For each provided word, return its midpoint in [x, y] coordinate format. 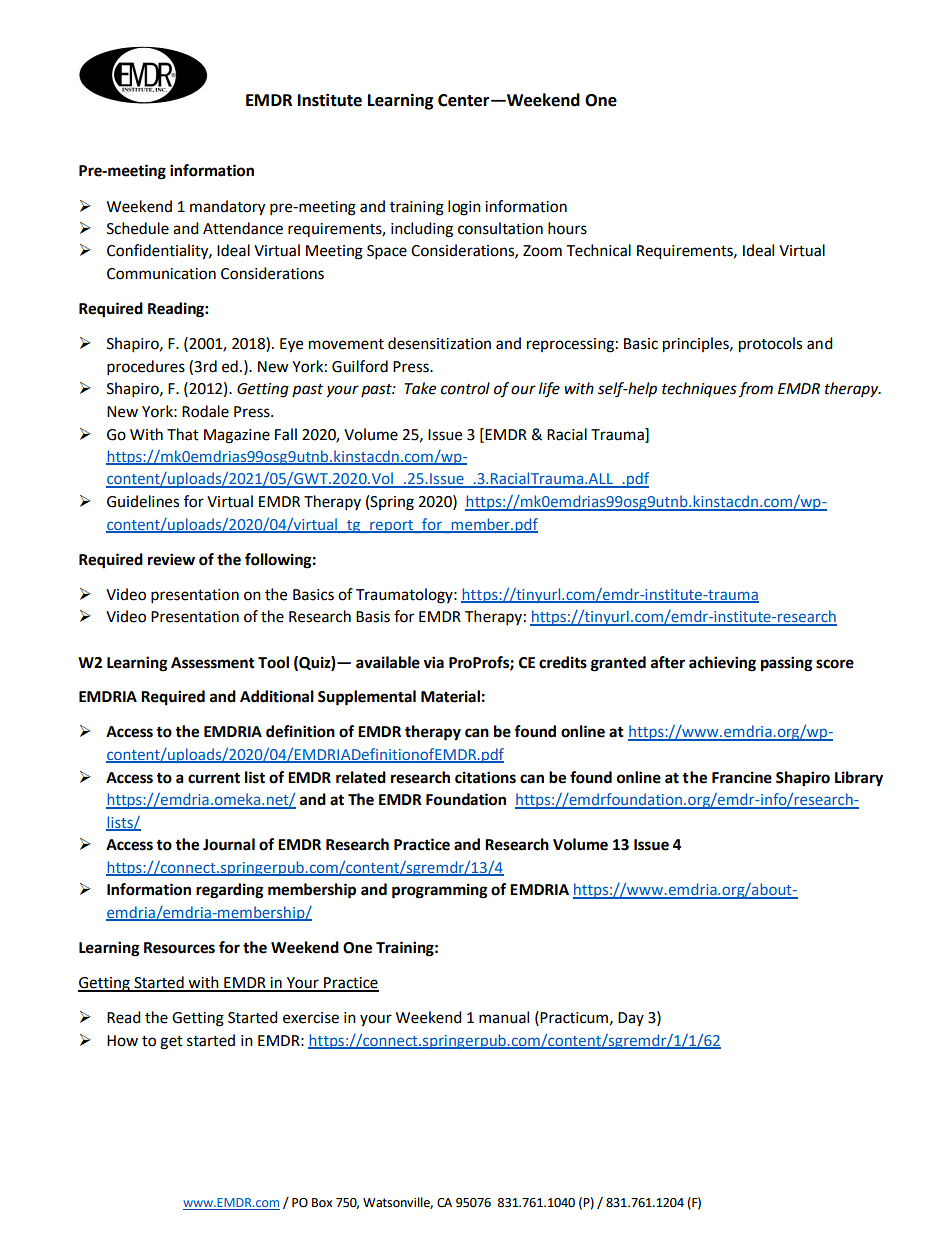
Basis [373, 617]
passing [787, 664]
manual [504, 1017]
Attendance [243, 228]
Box [322, 1203]
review [171, 559]
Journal [229, 844]
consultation [500, 228]
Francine [742, 777]
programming [440, 891]
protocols [770, 345]
